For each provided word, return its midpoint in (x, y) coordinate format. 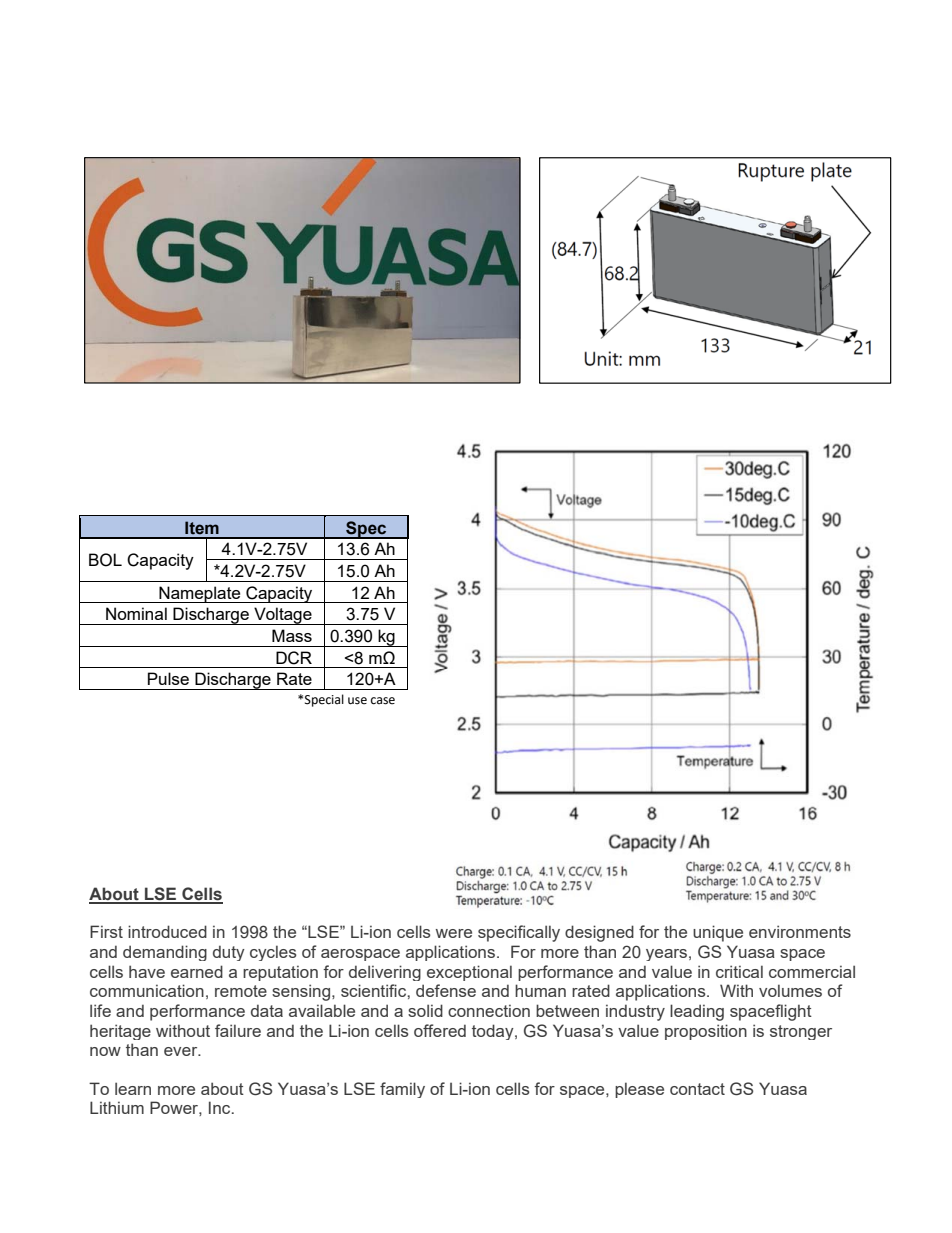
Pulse (168, 678)
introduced (167, 931)
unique (718, 933)
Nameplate (200, 594)
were (454, 933)
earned (197, 971)
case (383, 701)
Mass (292, 635)
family (402, 1090)
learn (133, 1088)
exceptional (469, 973)
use (357, 701)
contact (697, 1089)
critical (739, 971)
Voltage (283, 616)
